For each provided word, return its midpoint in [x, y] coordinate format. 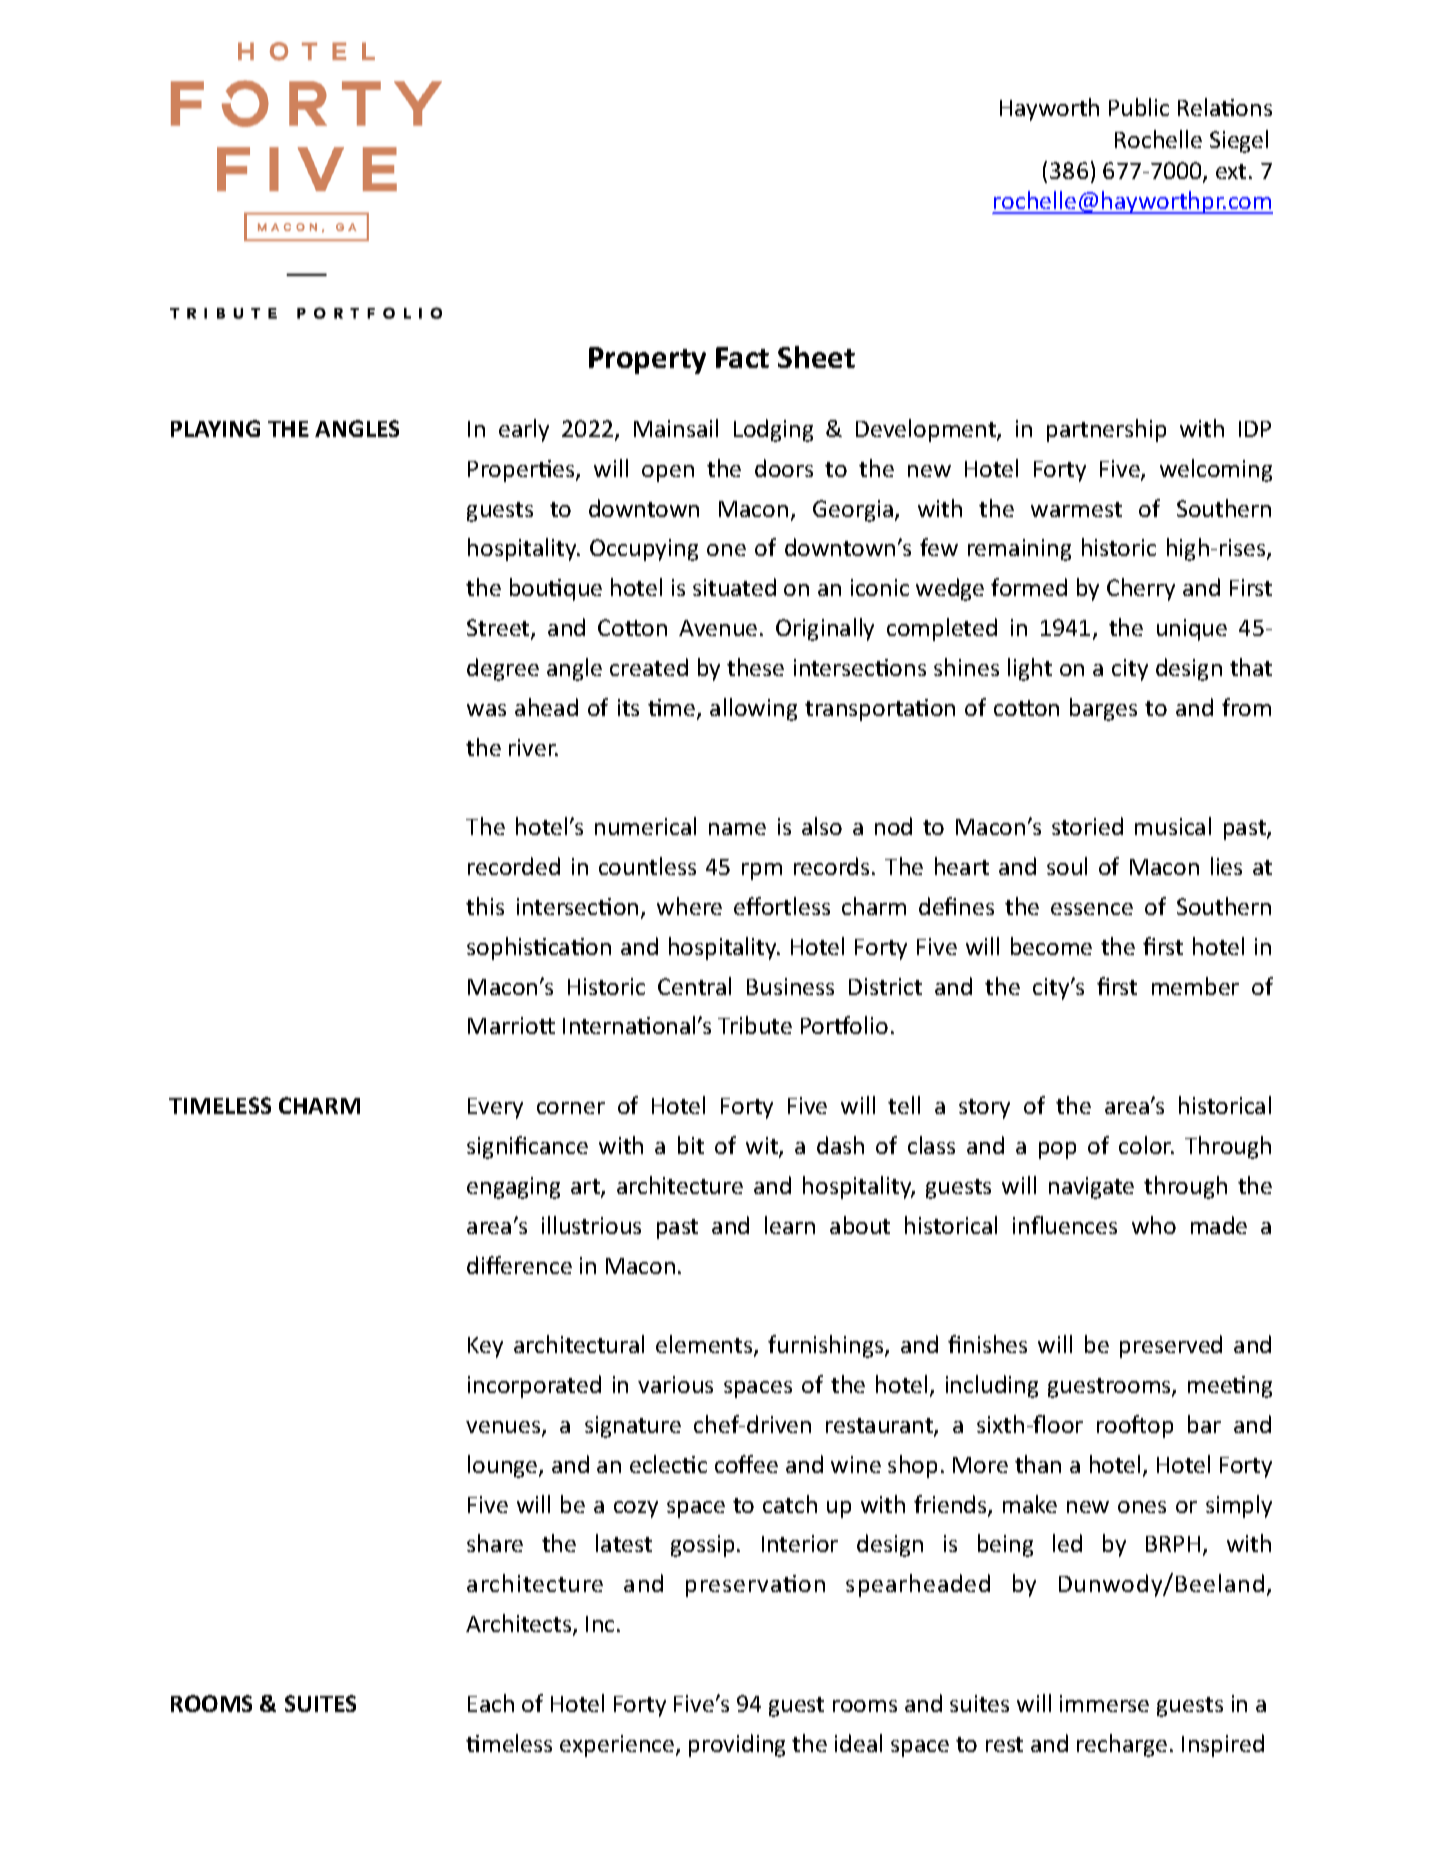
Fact [742, 357]
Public [1139, 107]
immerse [1104, 1703]
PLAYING [215, 428]
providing [737, 1745]
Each [491, 1703]
